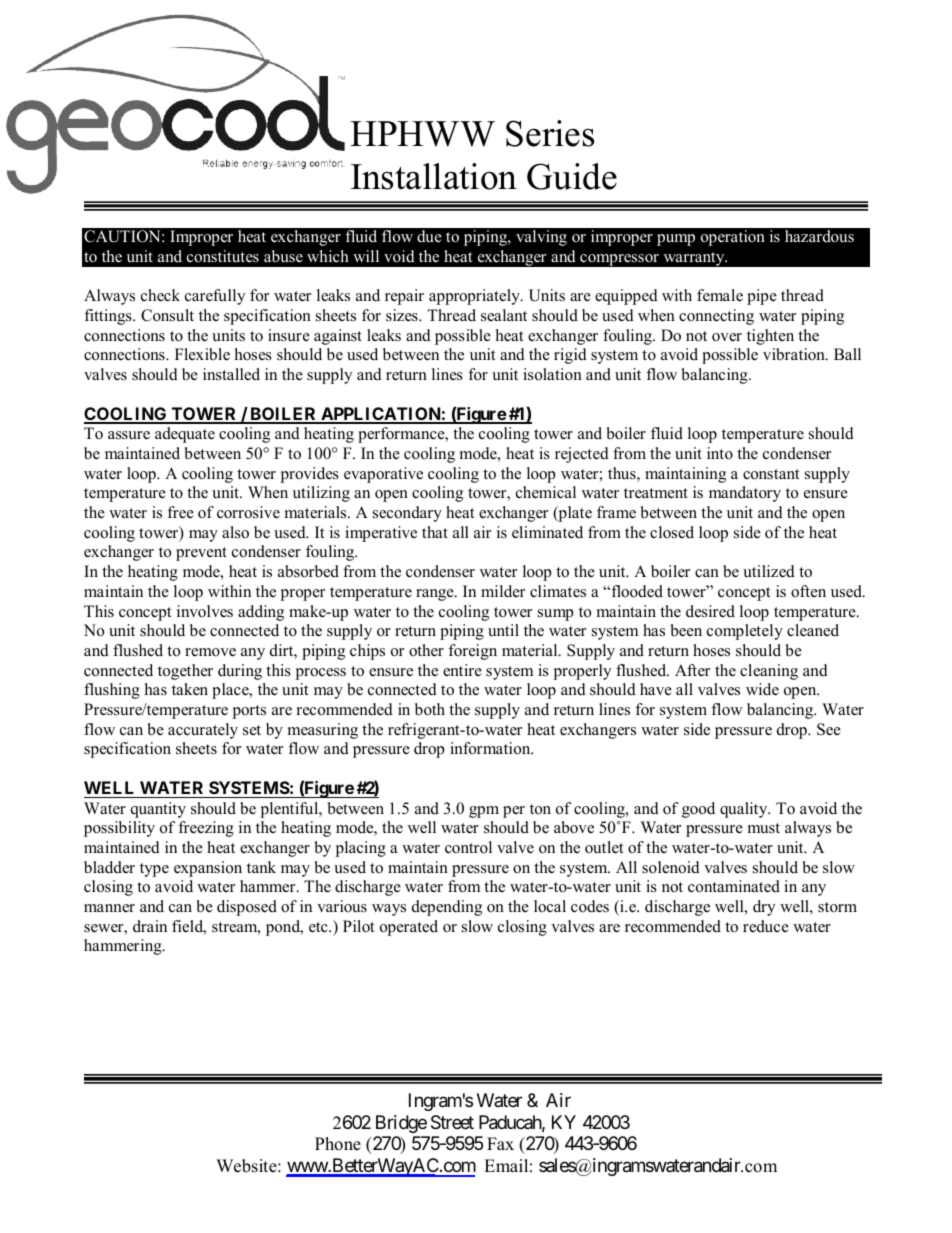 This image has width=952, height=1233. Describe the element at coordinates (338, 1144) in the image. I see `Phone` at that location.
